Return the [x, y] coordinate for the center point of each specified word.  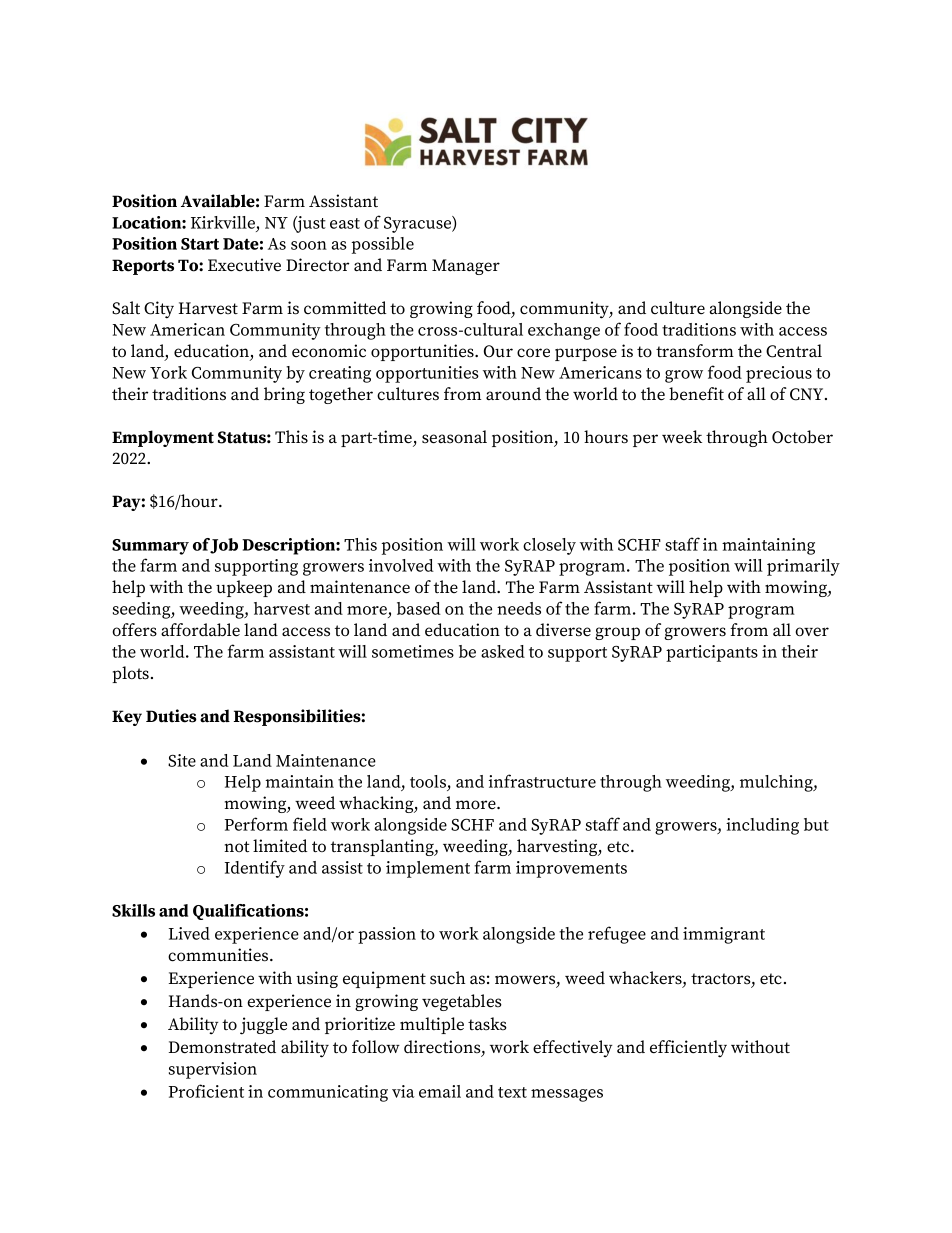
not [236, 847]
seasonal [454, 437]
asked [503, 651]
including [762, 826]
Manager [466, 267]
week [682, 436]
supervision [213, 1070]
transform [695, 351]
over [812, 632]
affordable [200, 630]
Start [200, 244]
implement [428, 869]
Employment [163, 438]
